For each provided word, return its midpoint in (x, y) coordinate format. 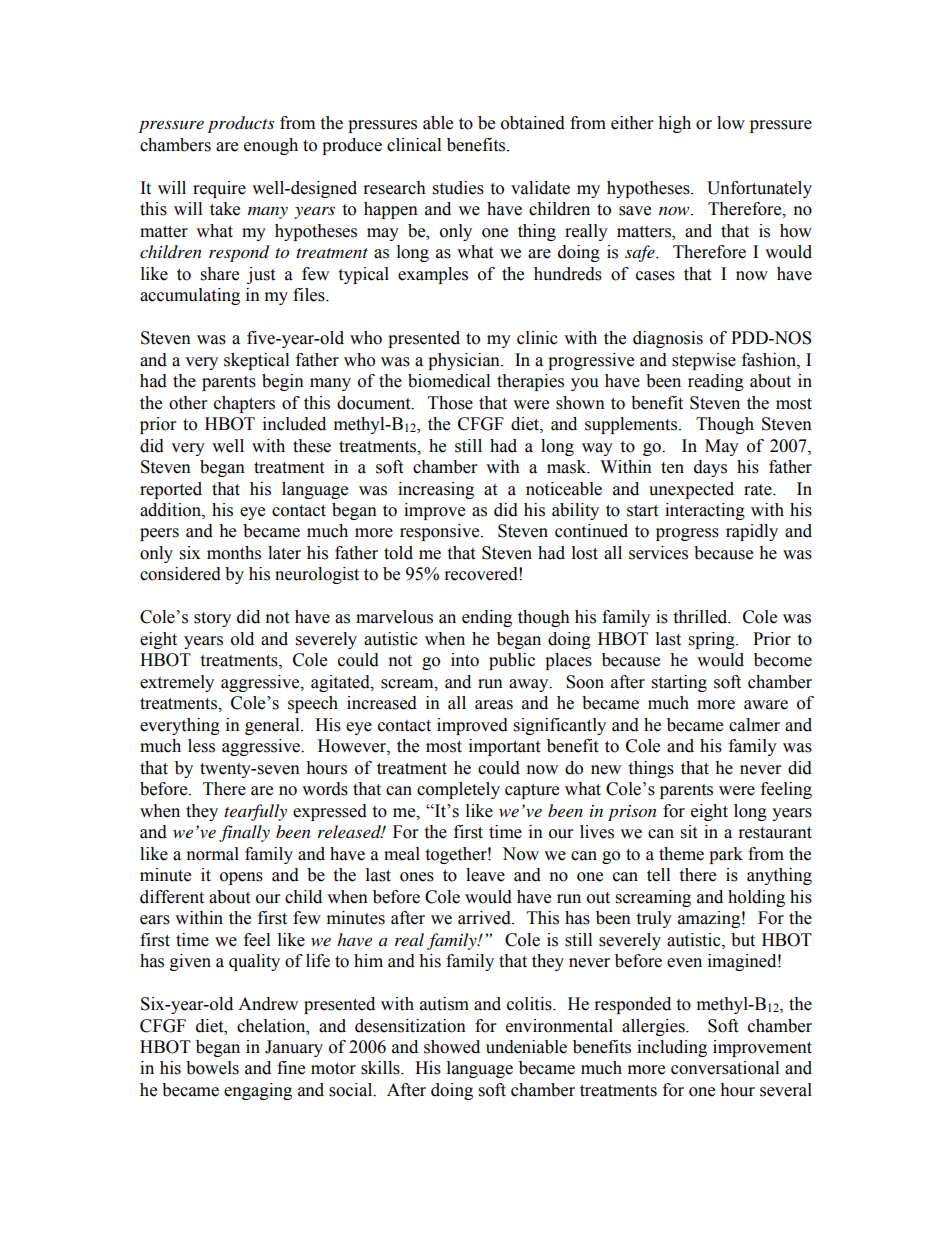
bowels (212, 1068)
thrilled (701, 617)
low (731, 123)
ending (487, 618)
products (241, 124)
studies (458, 188)
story (212, 619)
